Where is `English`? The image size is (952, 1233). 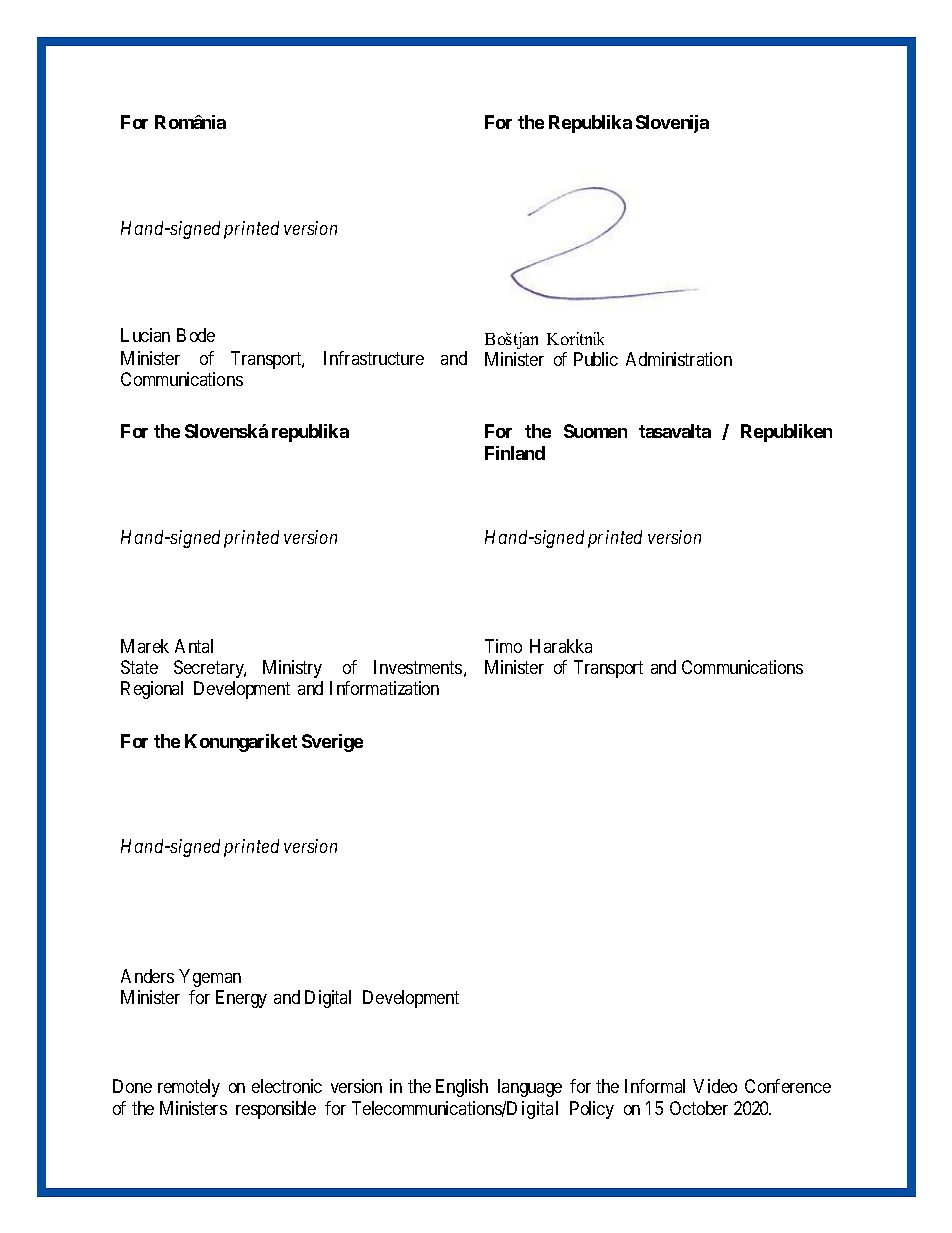
English is located at coordinates (462, 1088).
